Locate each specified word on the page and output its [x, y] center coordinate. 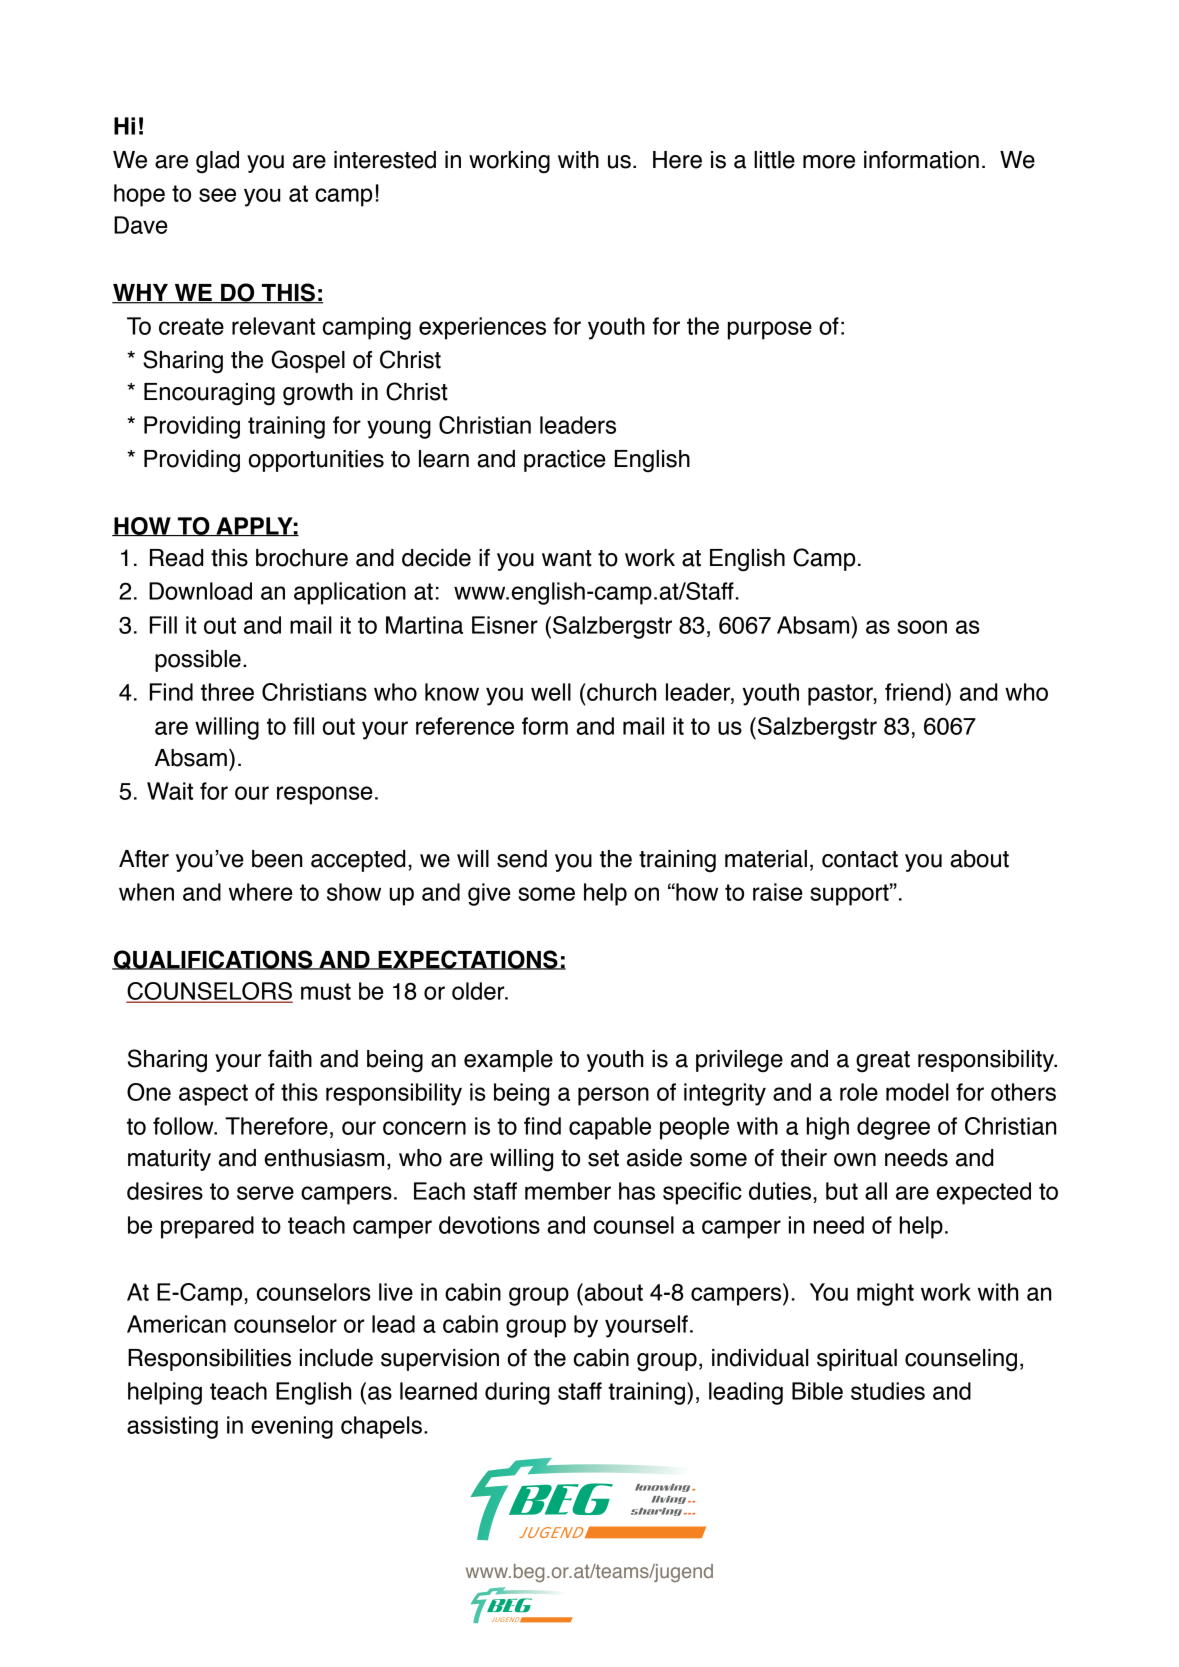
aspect [213, 1095]
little [774, 160]
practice [565, 461]
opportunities [316, 461]
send [522, 859]
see [217, 195]
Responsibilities [209, 1360]
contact [860, 859]
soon [922, 627]
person [613, 1096]
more [829, 162]
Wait [170, 791]
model [917, 1092]
